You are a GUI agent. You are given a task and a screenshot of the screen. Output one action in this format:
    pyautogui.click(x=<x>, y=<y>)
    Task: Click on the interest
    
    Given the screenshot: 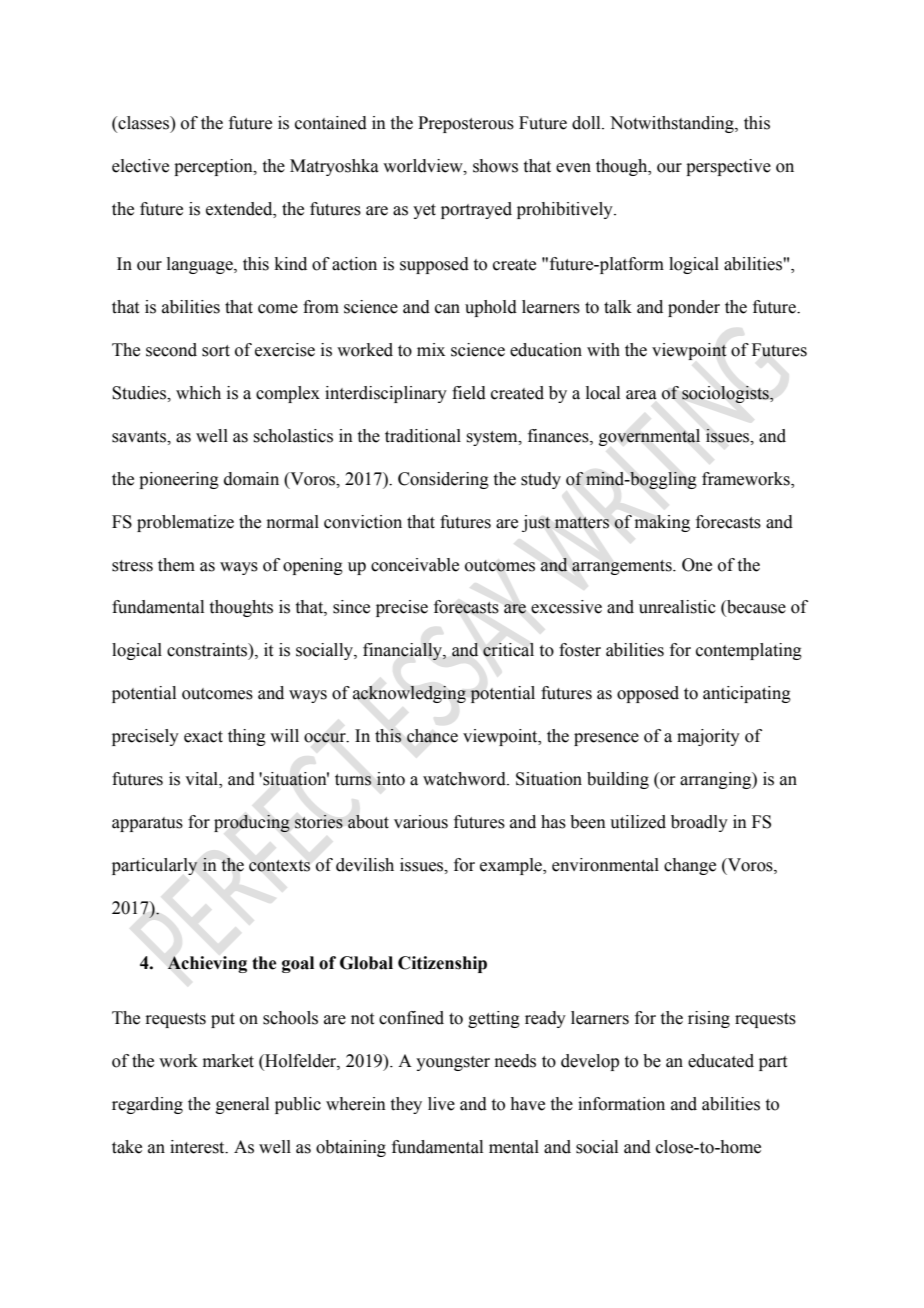 What is the action you would take?
    pyautogui.click(x=198, y=1147)
